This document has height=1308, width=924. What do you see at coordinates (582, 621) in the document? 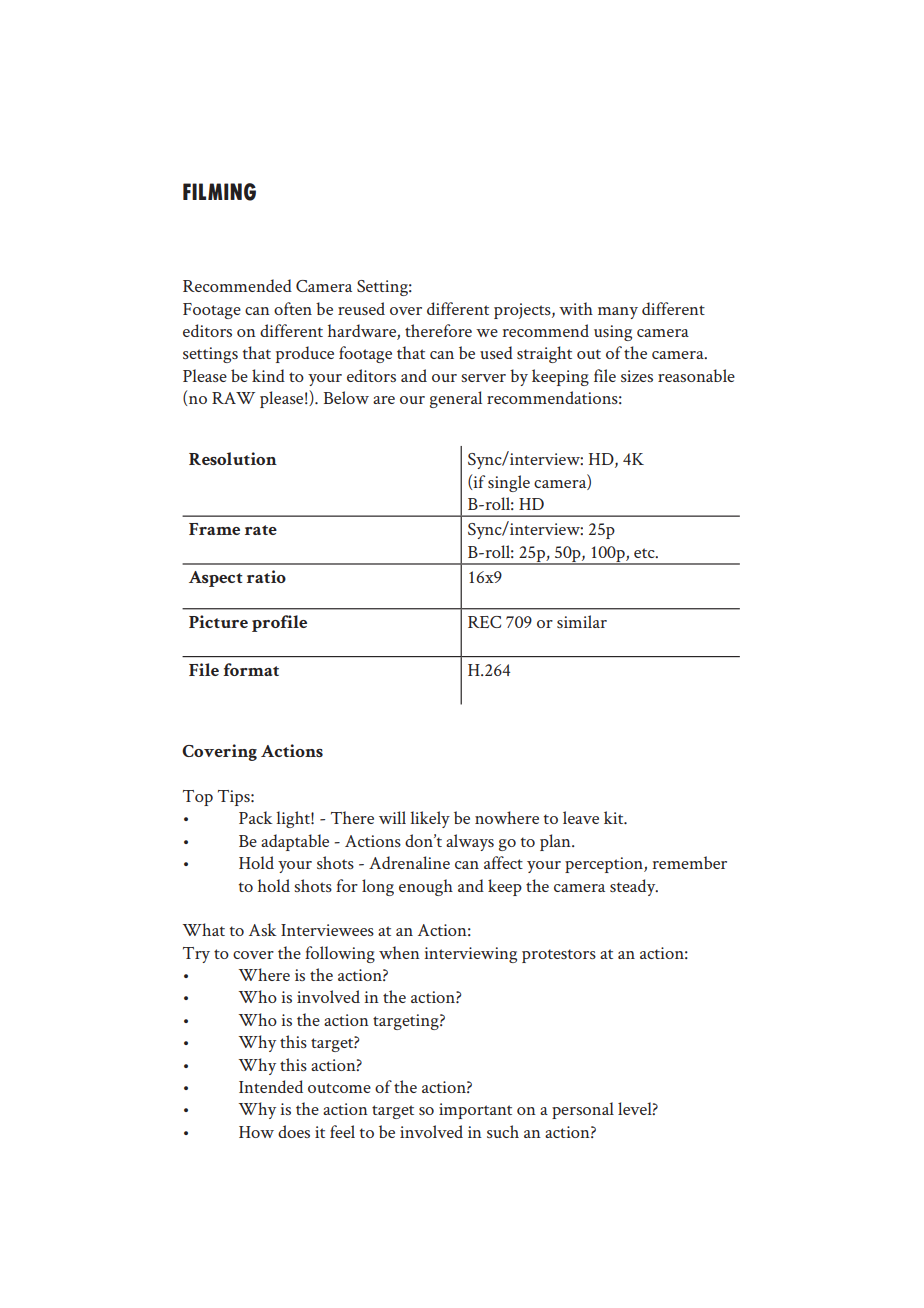
I see `similar` at bounding box center [582, 621].
